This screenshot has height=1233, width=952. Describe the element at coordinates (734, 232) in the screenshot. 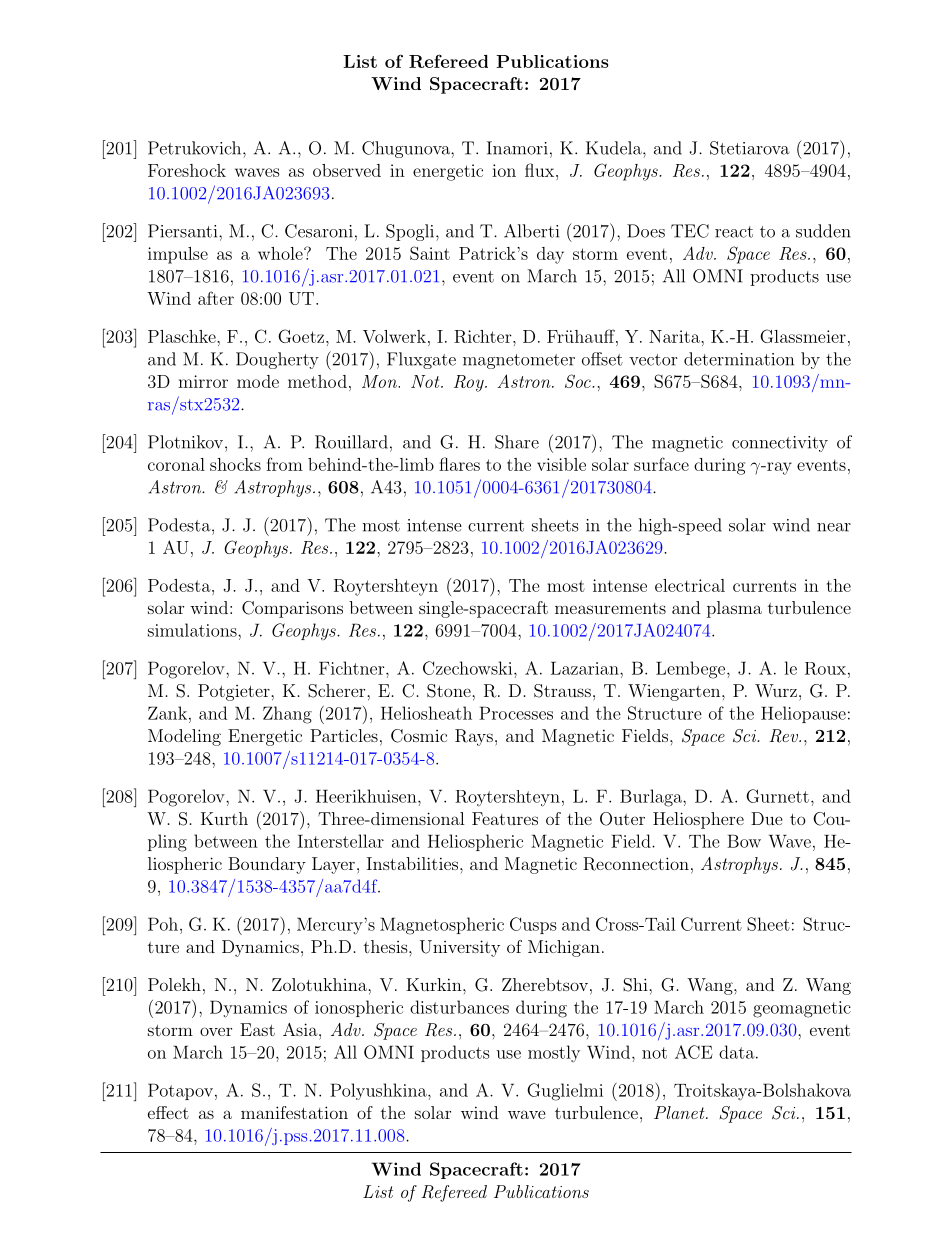

I see `react` at that location.
